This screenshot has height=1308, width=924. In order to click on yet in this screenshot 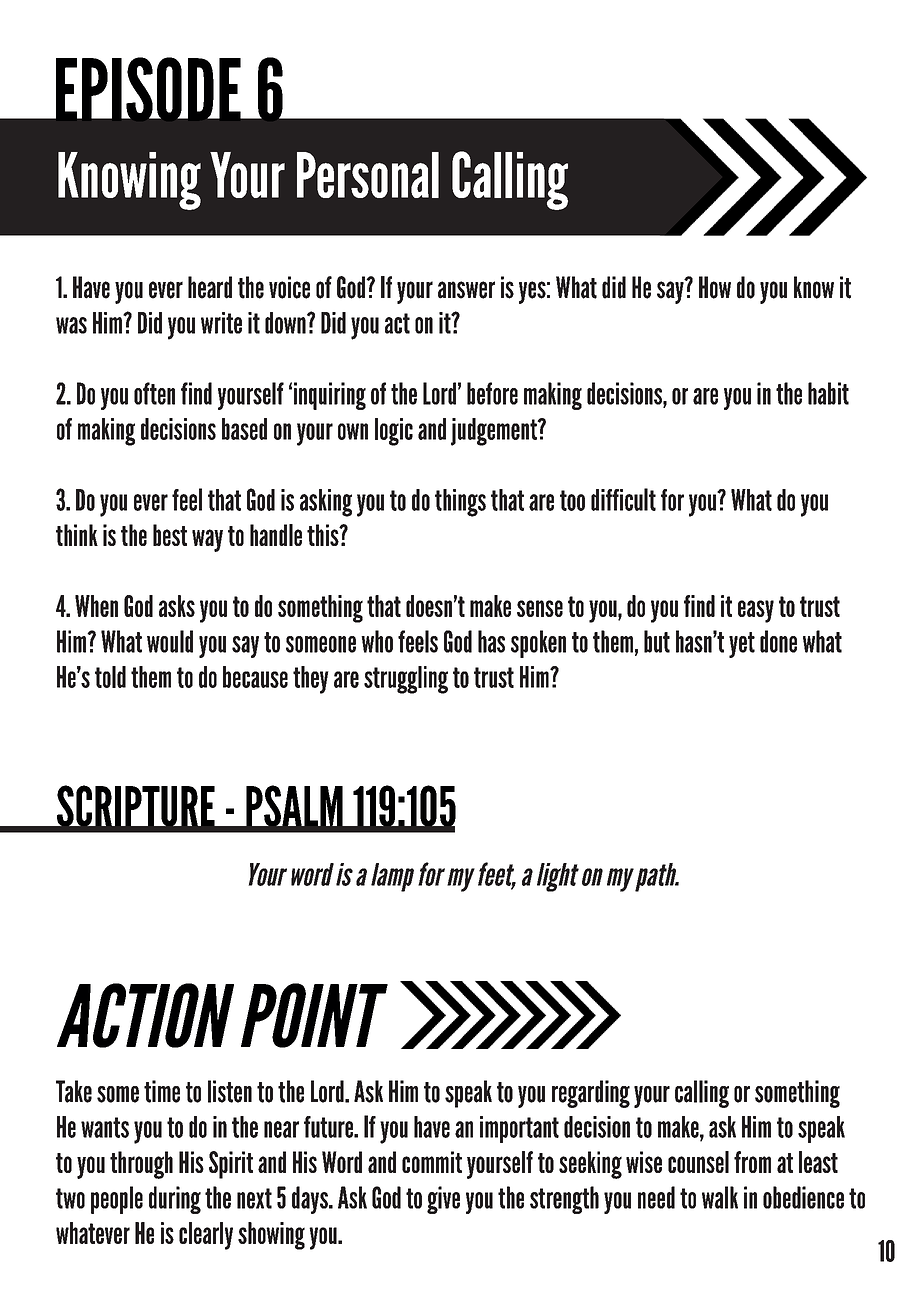, I will do `click(742, 645)`.
